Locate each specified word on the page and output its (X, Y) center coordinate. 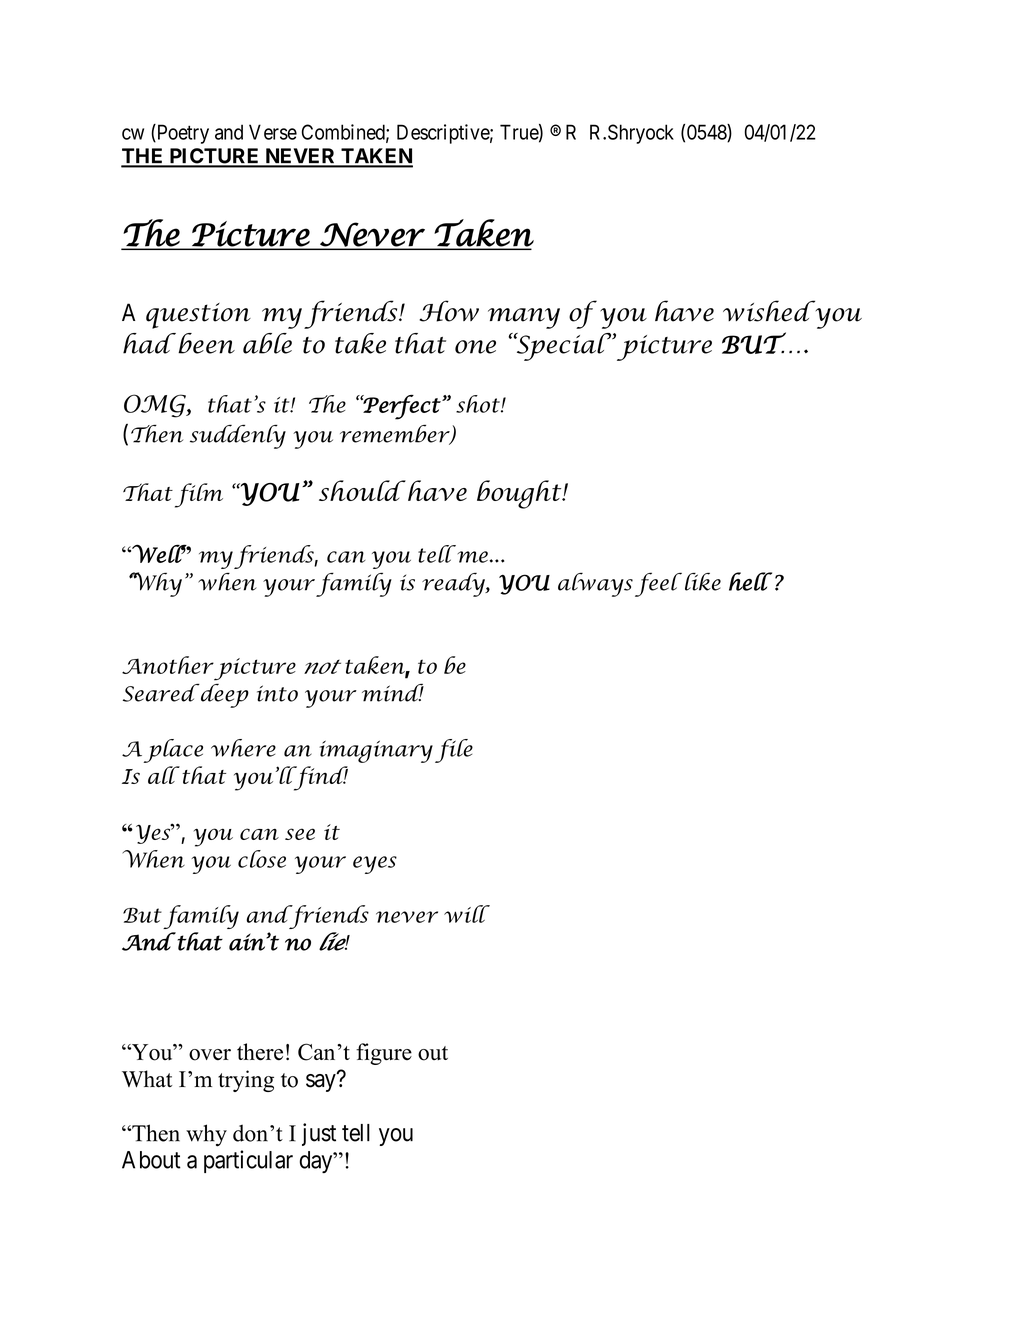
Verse (273, 132)
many (524, 318)
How (449, 311)
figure (384, 1054)
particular (248, 1161)
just (319, 1134)
